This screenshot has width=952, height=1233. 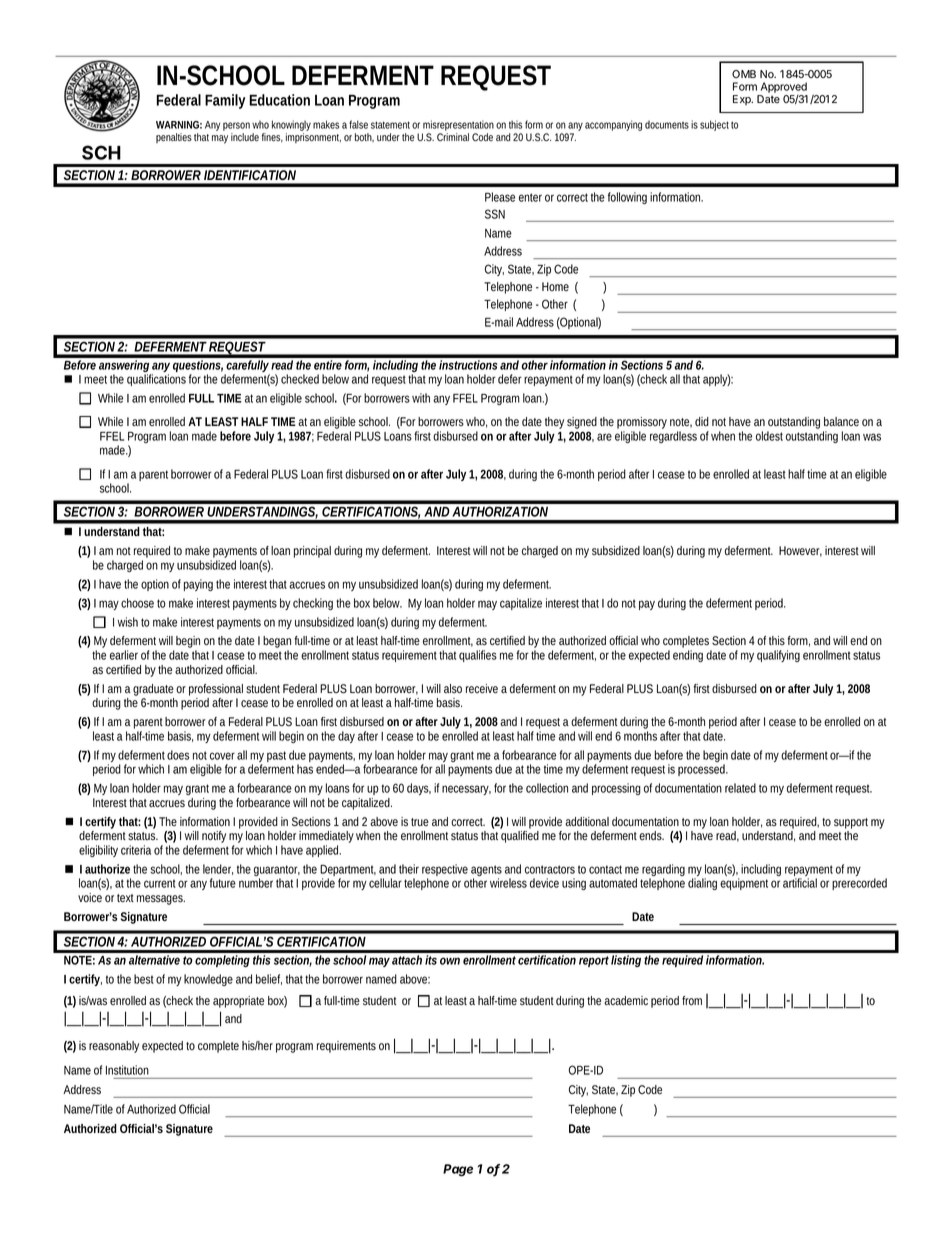 What do you see at coordinates (423, 398) in the screenshot?
I see `with` at bounding box center [423, 398].
